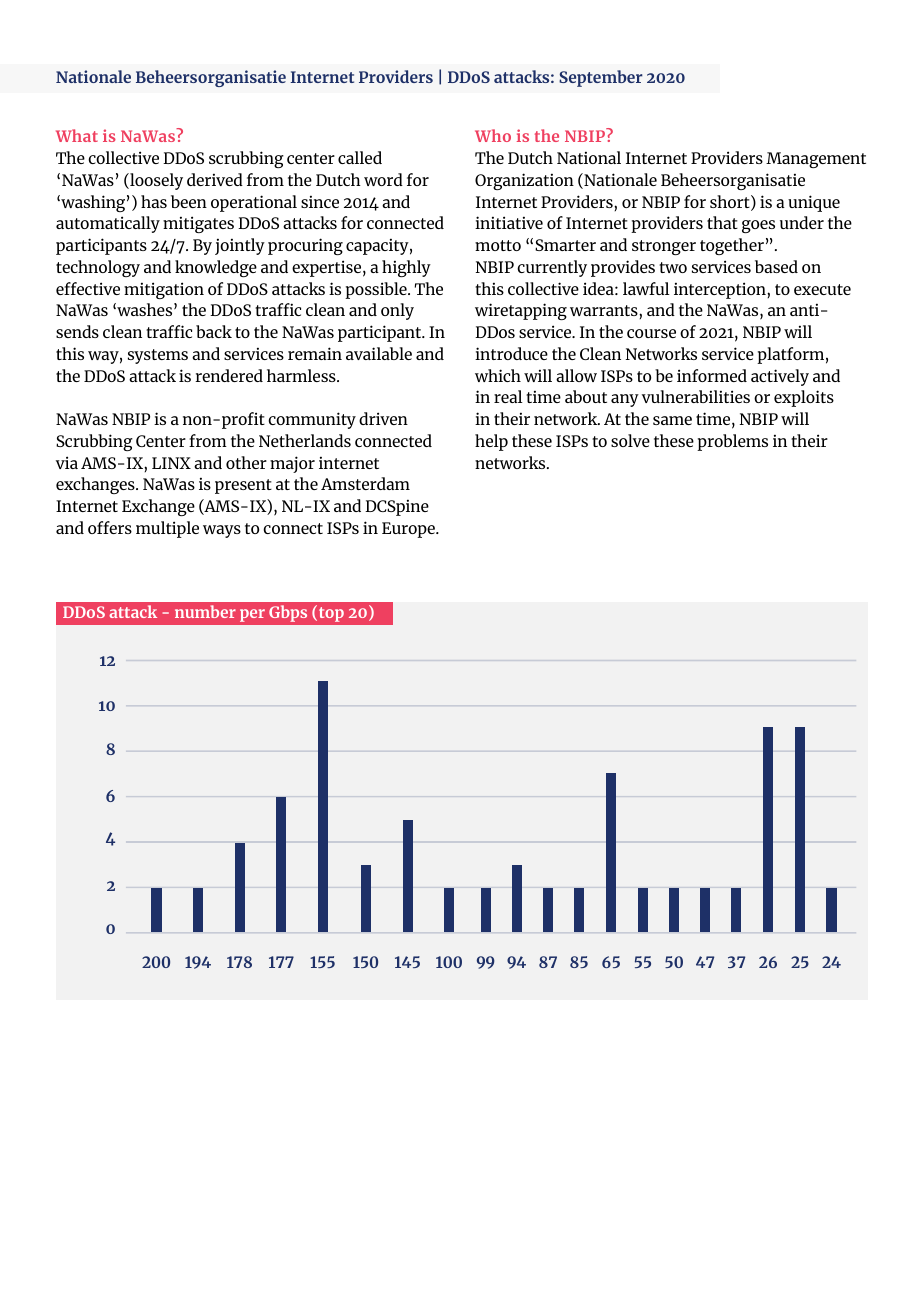 Image resolution: width=924 pixels, height=1308 pixels. I want to click on mitigates, so click(198, 224).
